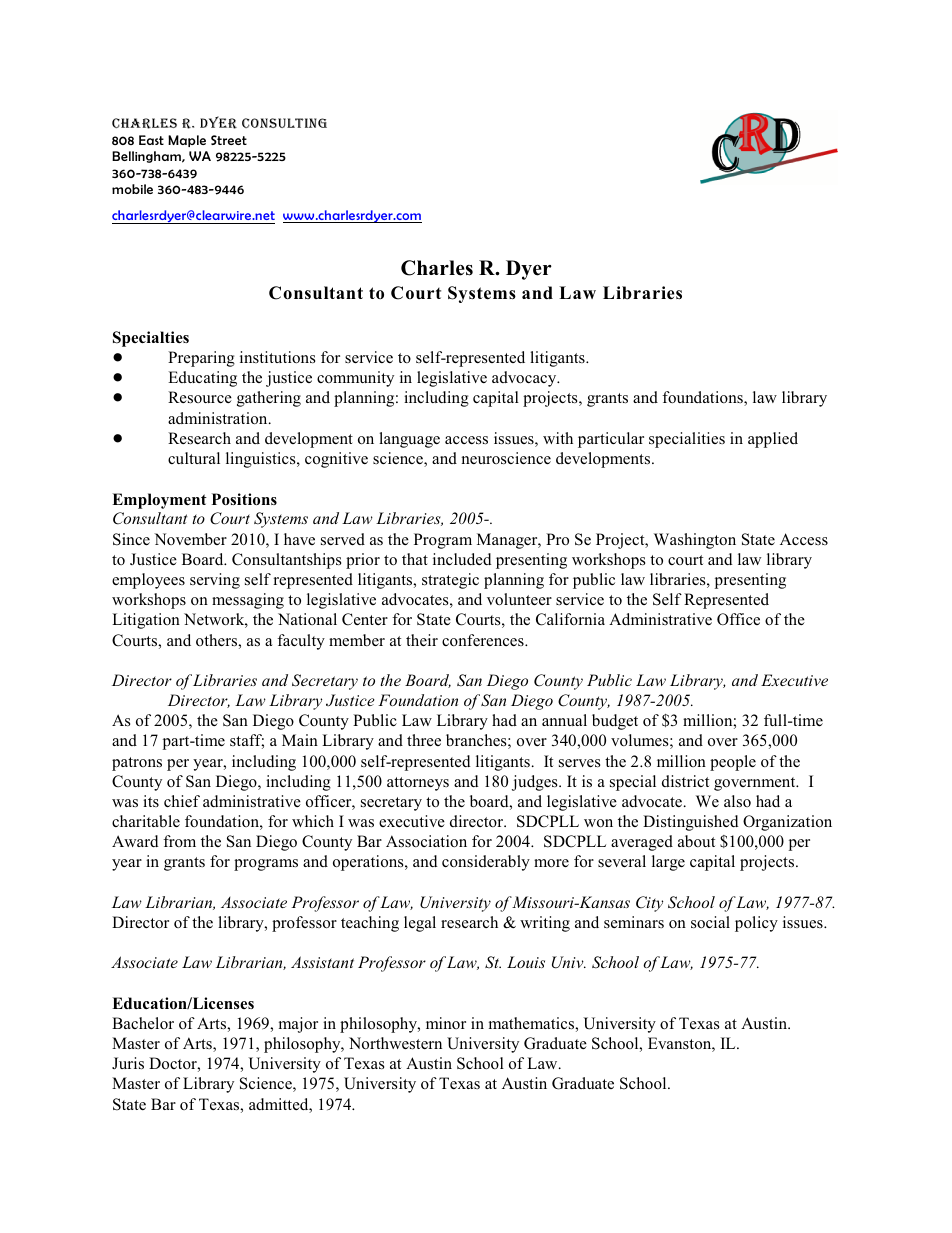 The height and width of the page is (1233, 952). I want to click on Consulting, so click(284, 123).
